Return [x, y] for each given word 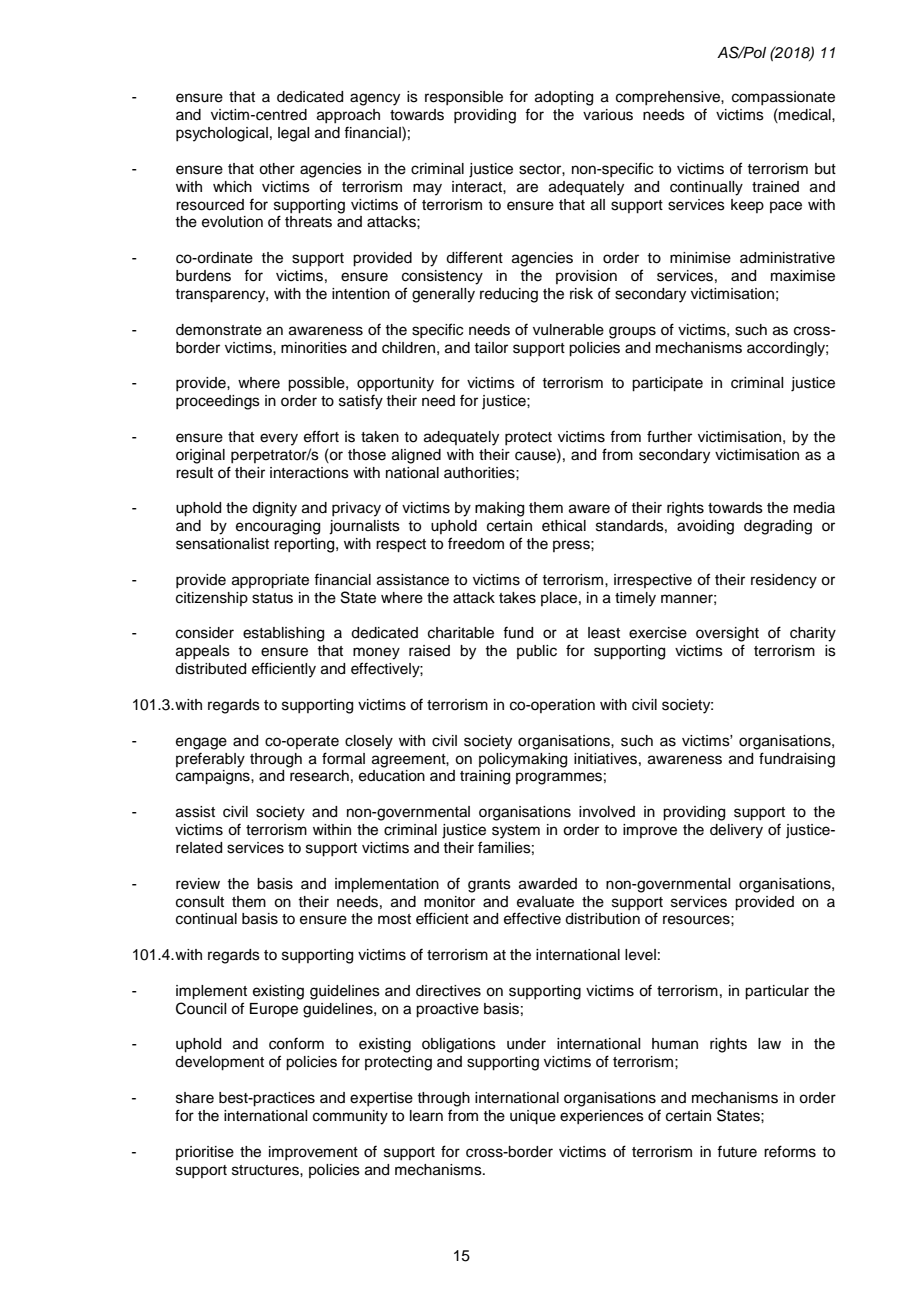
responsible [464, 98]
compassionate [783, 98]
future [737, 1151]
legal [293, 134]
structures [266, 1170]
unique [533, 1117]
